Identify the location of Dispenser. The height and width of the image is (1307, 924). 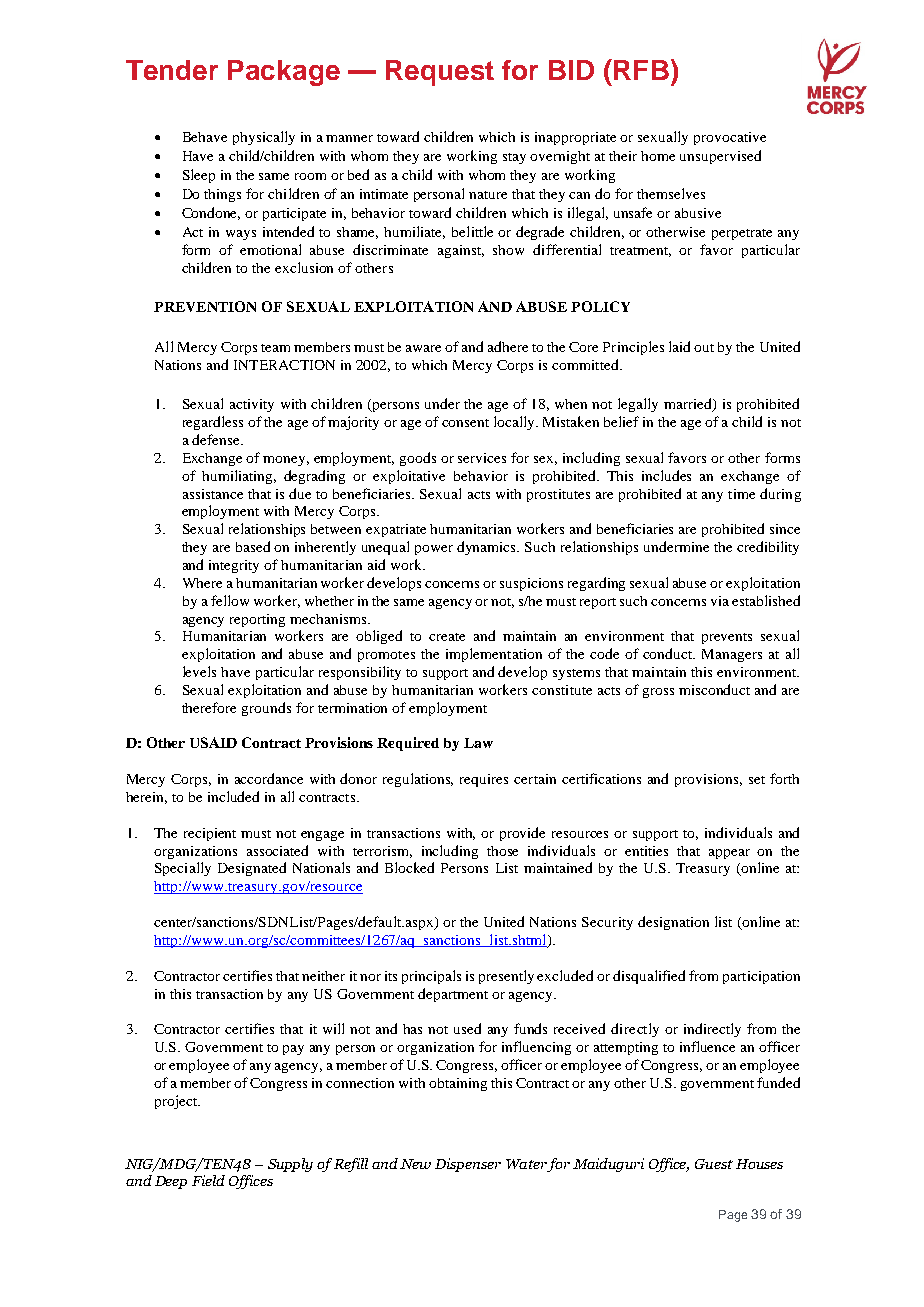
(468, 1165).
